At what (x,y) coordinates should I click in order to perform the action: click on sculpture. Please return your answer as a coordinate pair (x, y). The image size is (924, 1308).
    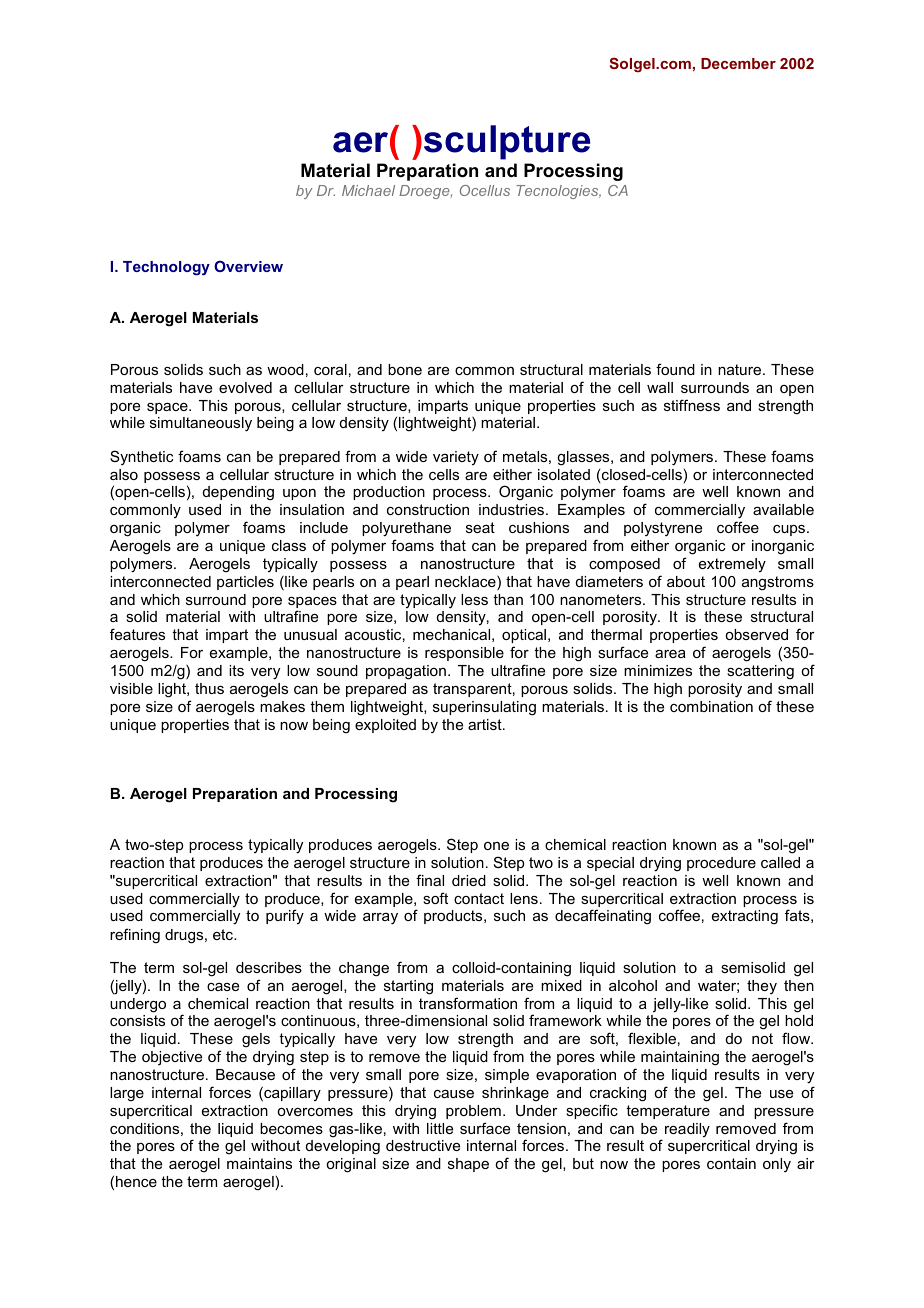
    Looking at the image, I should click on (507, 142).
